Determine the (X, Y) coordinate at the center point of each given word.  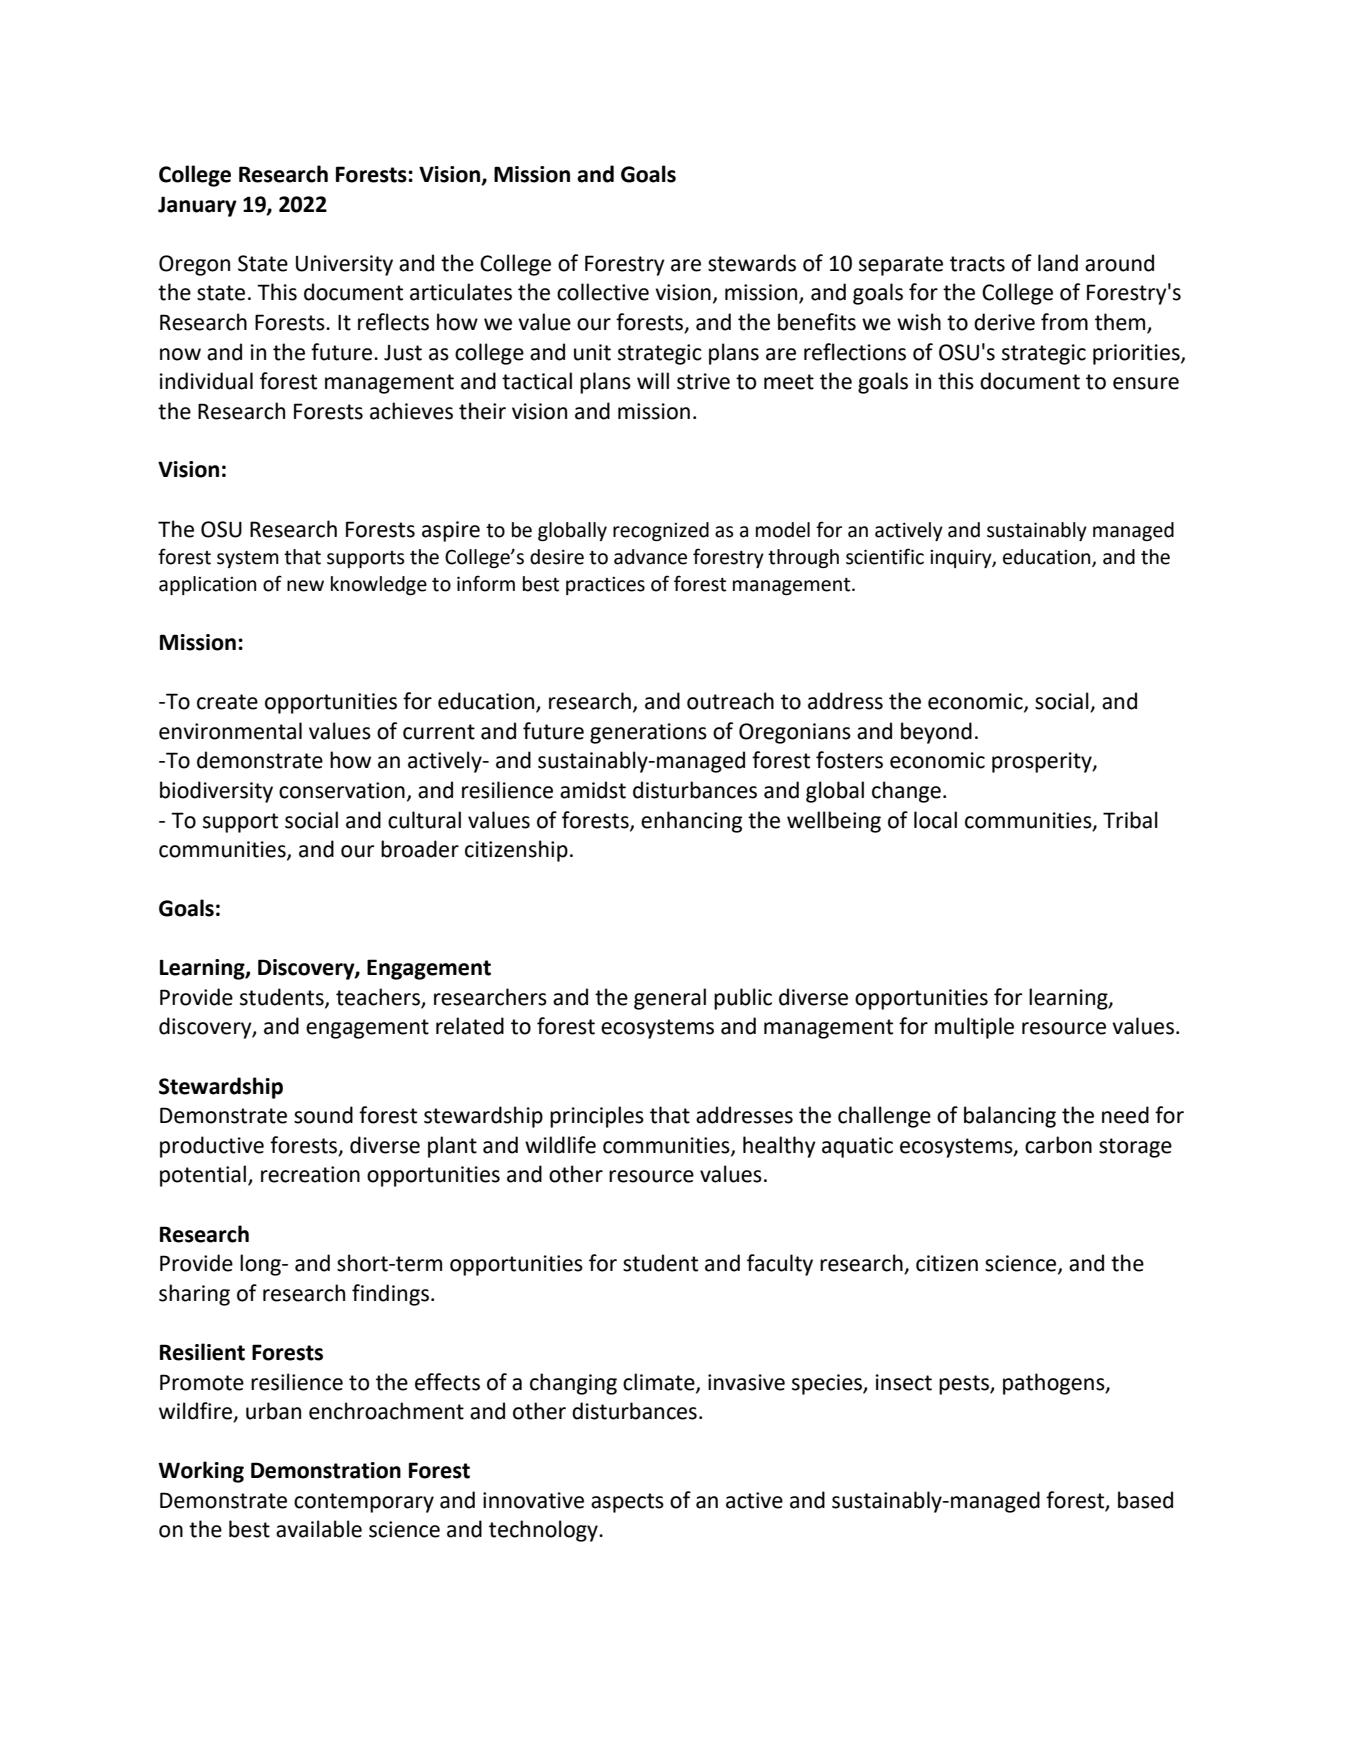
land (1058, 263)
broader (420, 849)
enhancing (691, 822)
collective (603, 292)
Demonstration (326, 1470)
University (344, 265)
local (935, 820)
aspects (627, 1503)
